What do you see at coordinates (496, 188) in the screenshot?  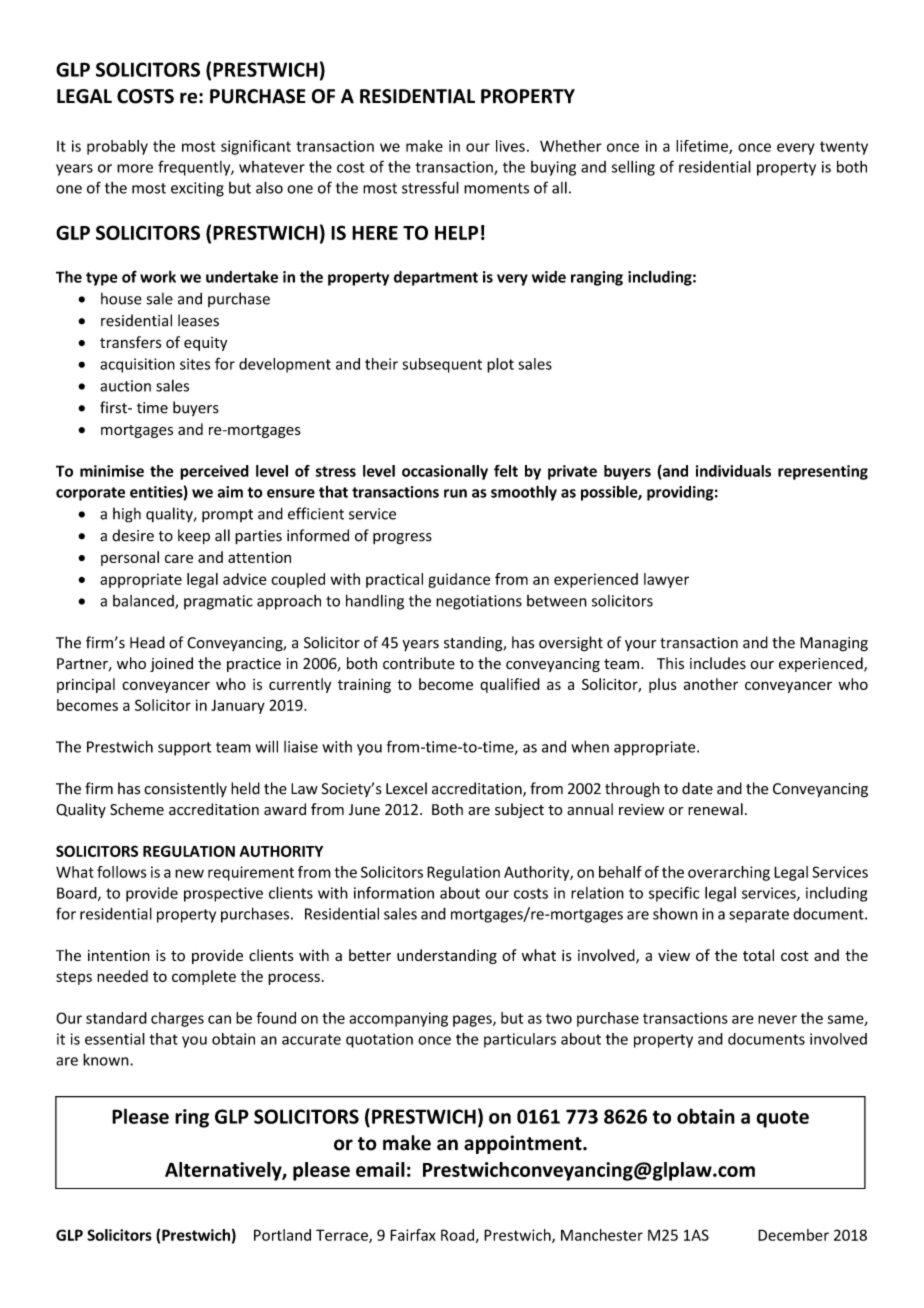 I see `moments` at bounding box center [496, 188].
